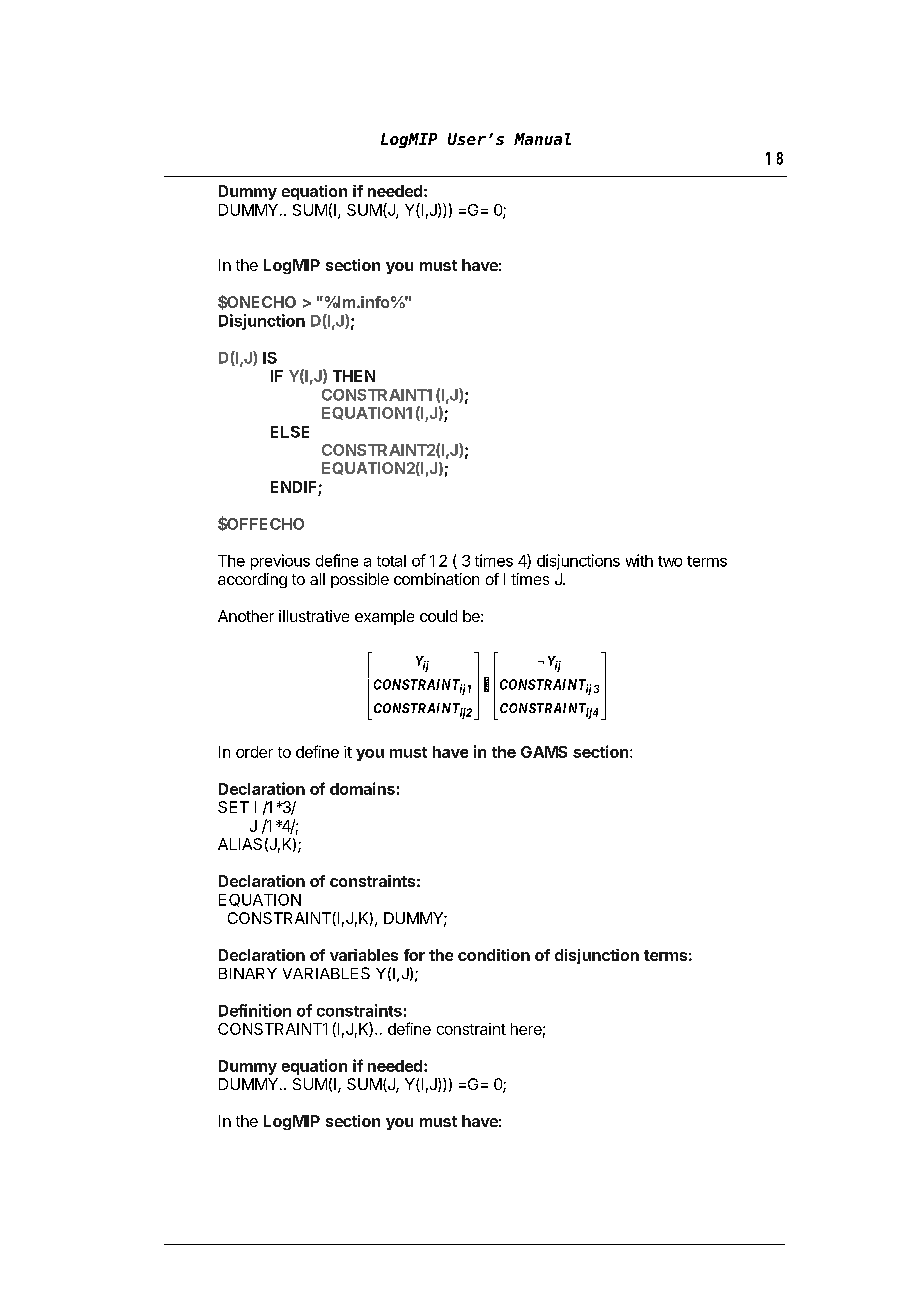 This screenshot has height=1308, width=924. I want to click on BINARY, so click(248, 973).
